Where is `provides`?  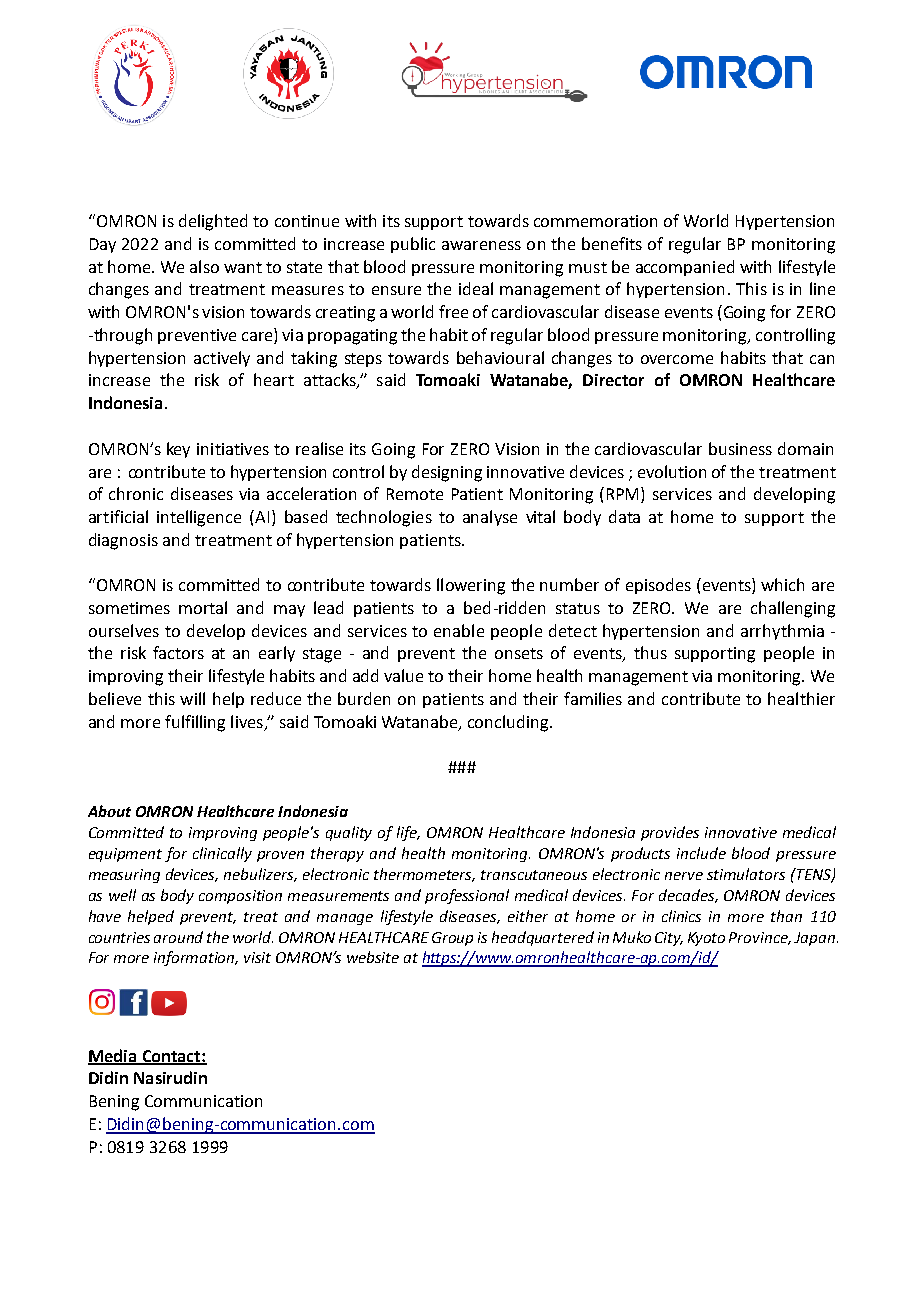 provides is located at coordinates (670, 833).
